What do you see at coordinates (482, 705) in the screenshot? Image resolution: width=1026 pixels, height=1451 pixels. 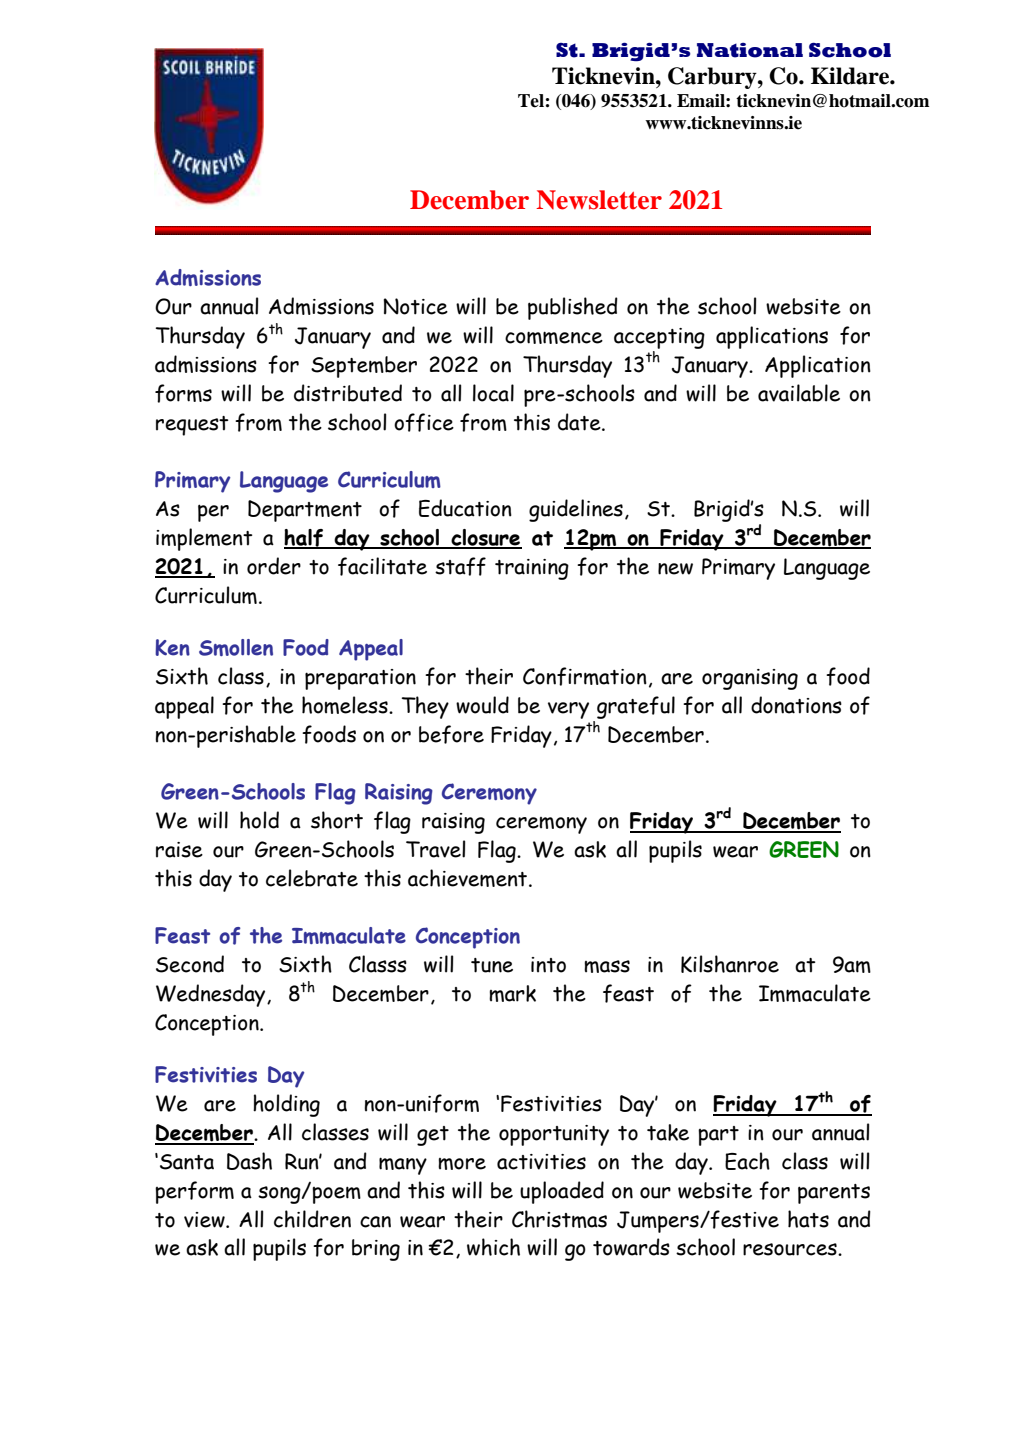 I see `would` at bounding box center [482, 705].
